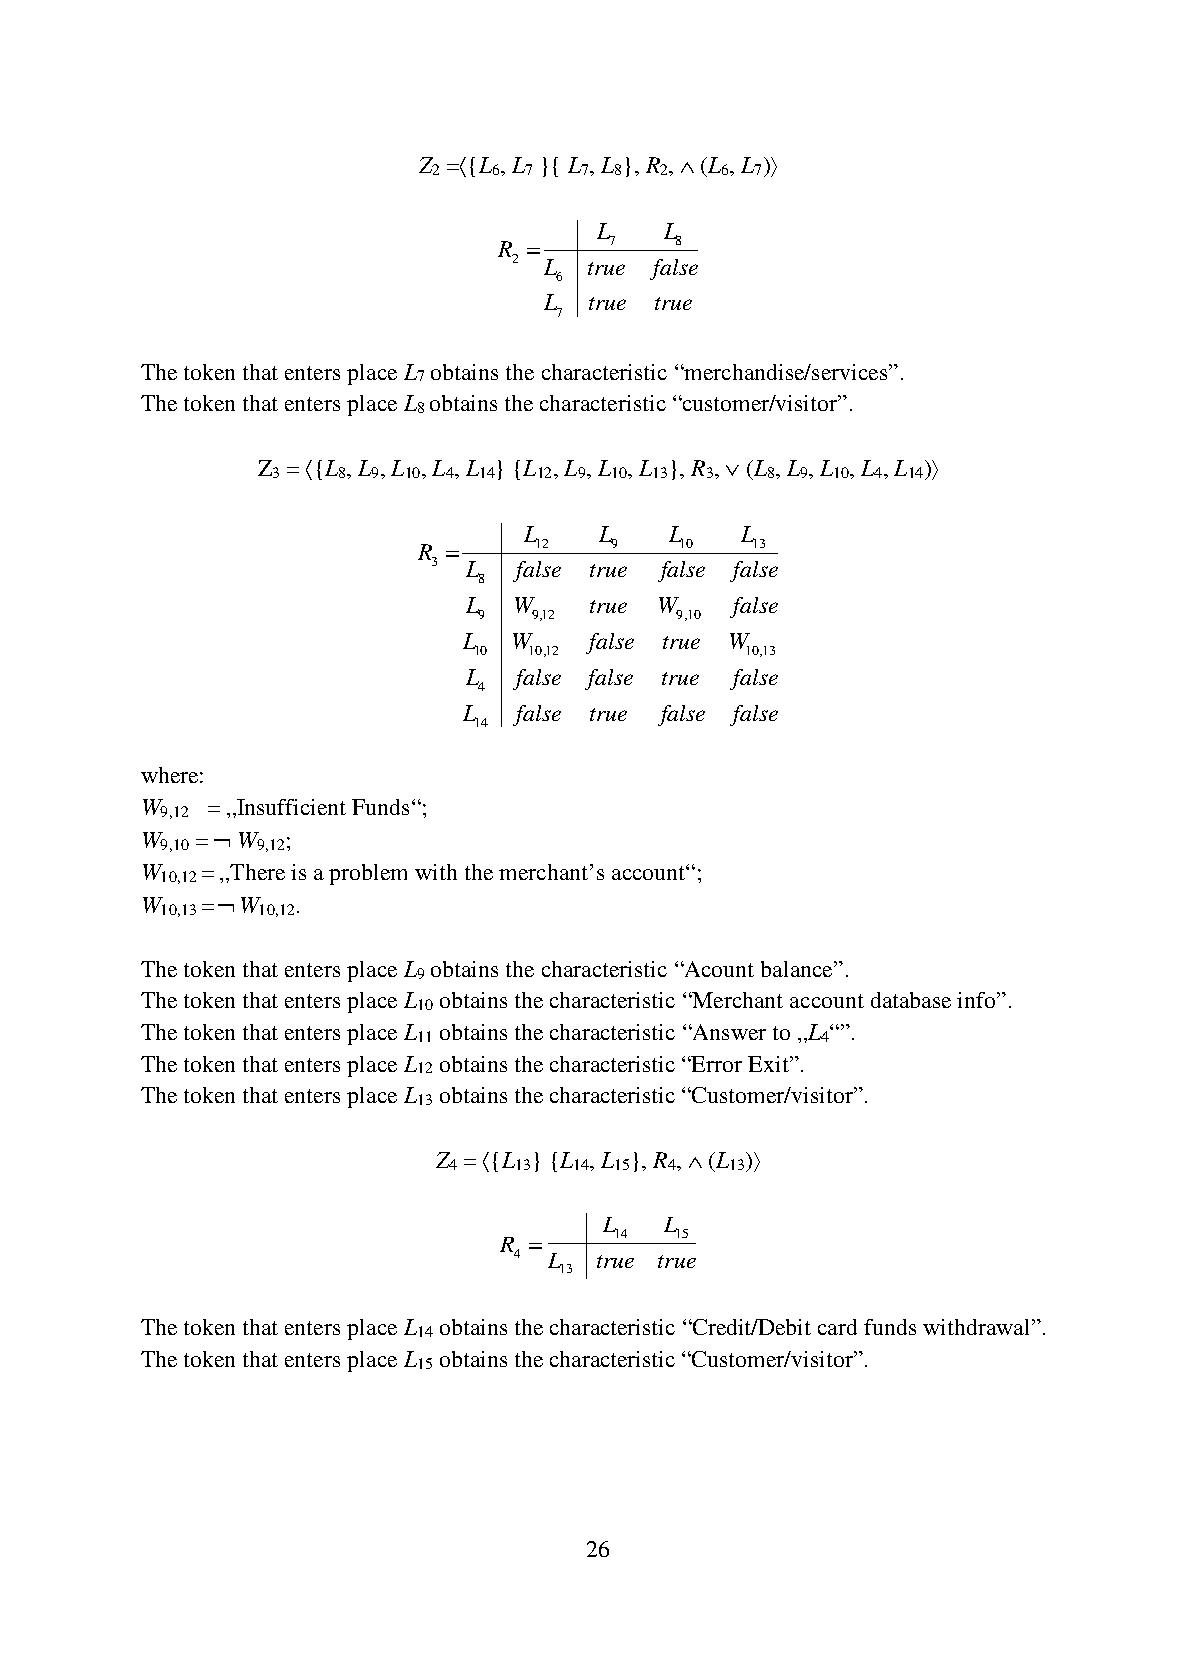 The width and height of the screenshot is (1182, 1673). What do you see at coordinates (977, 1000) in the screenshot?
I see `info` at bounding box center [977, 1000].
